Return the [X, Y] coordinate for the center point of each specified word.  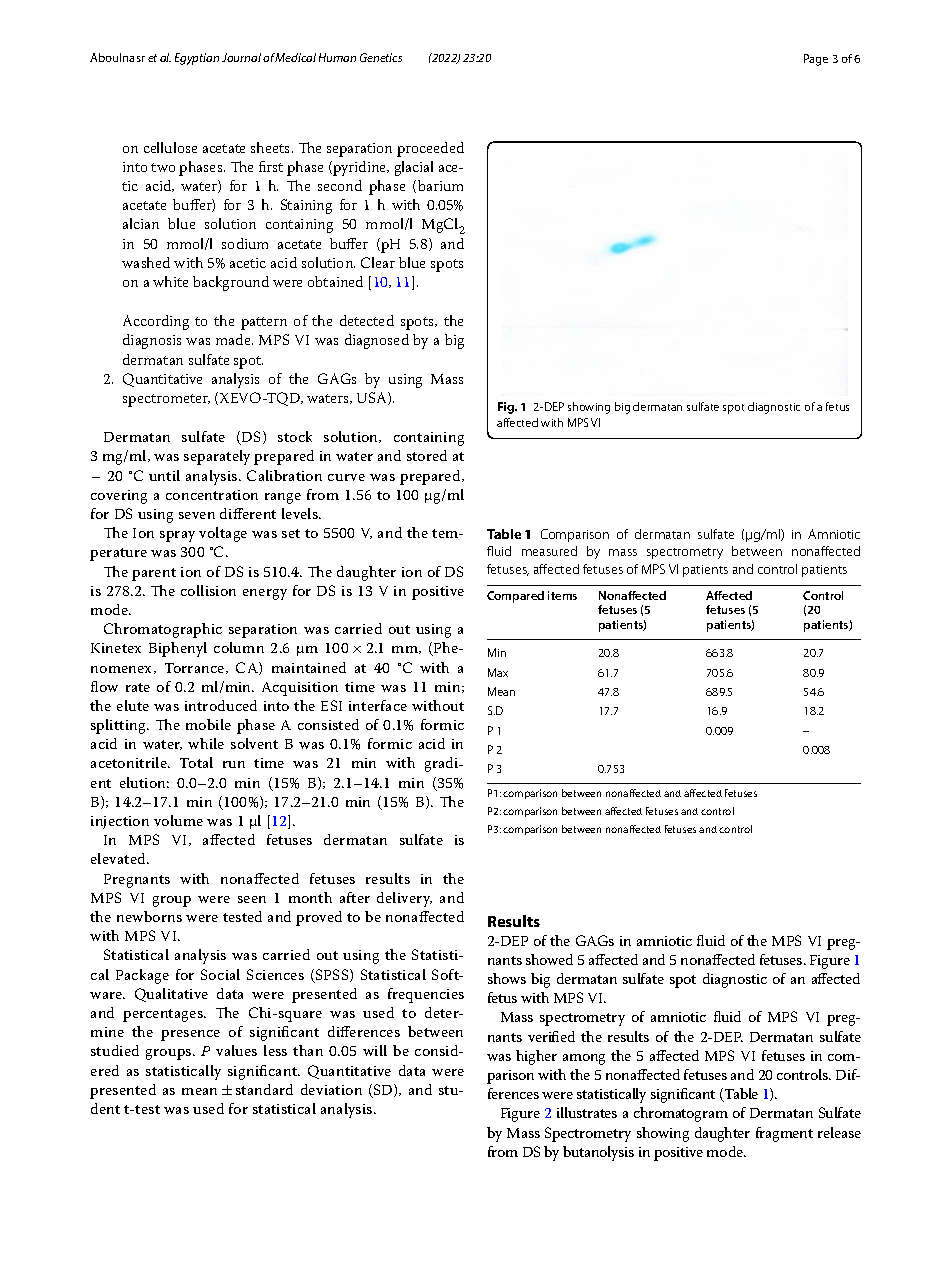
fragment [784, 1134]
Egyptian [197, 59]
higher [536, 1057]
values [236, 1050]
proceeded [430, 149]
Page [816, 60]
